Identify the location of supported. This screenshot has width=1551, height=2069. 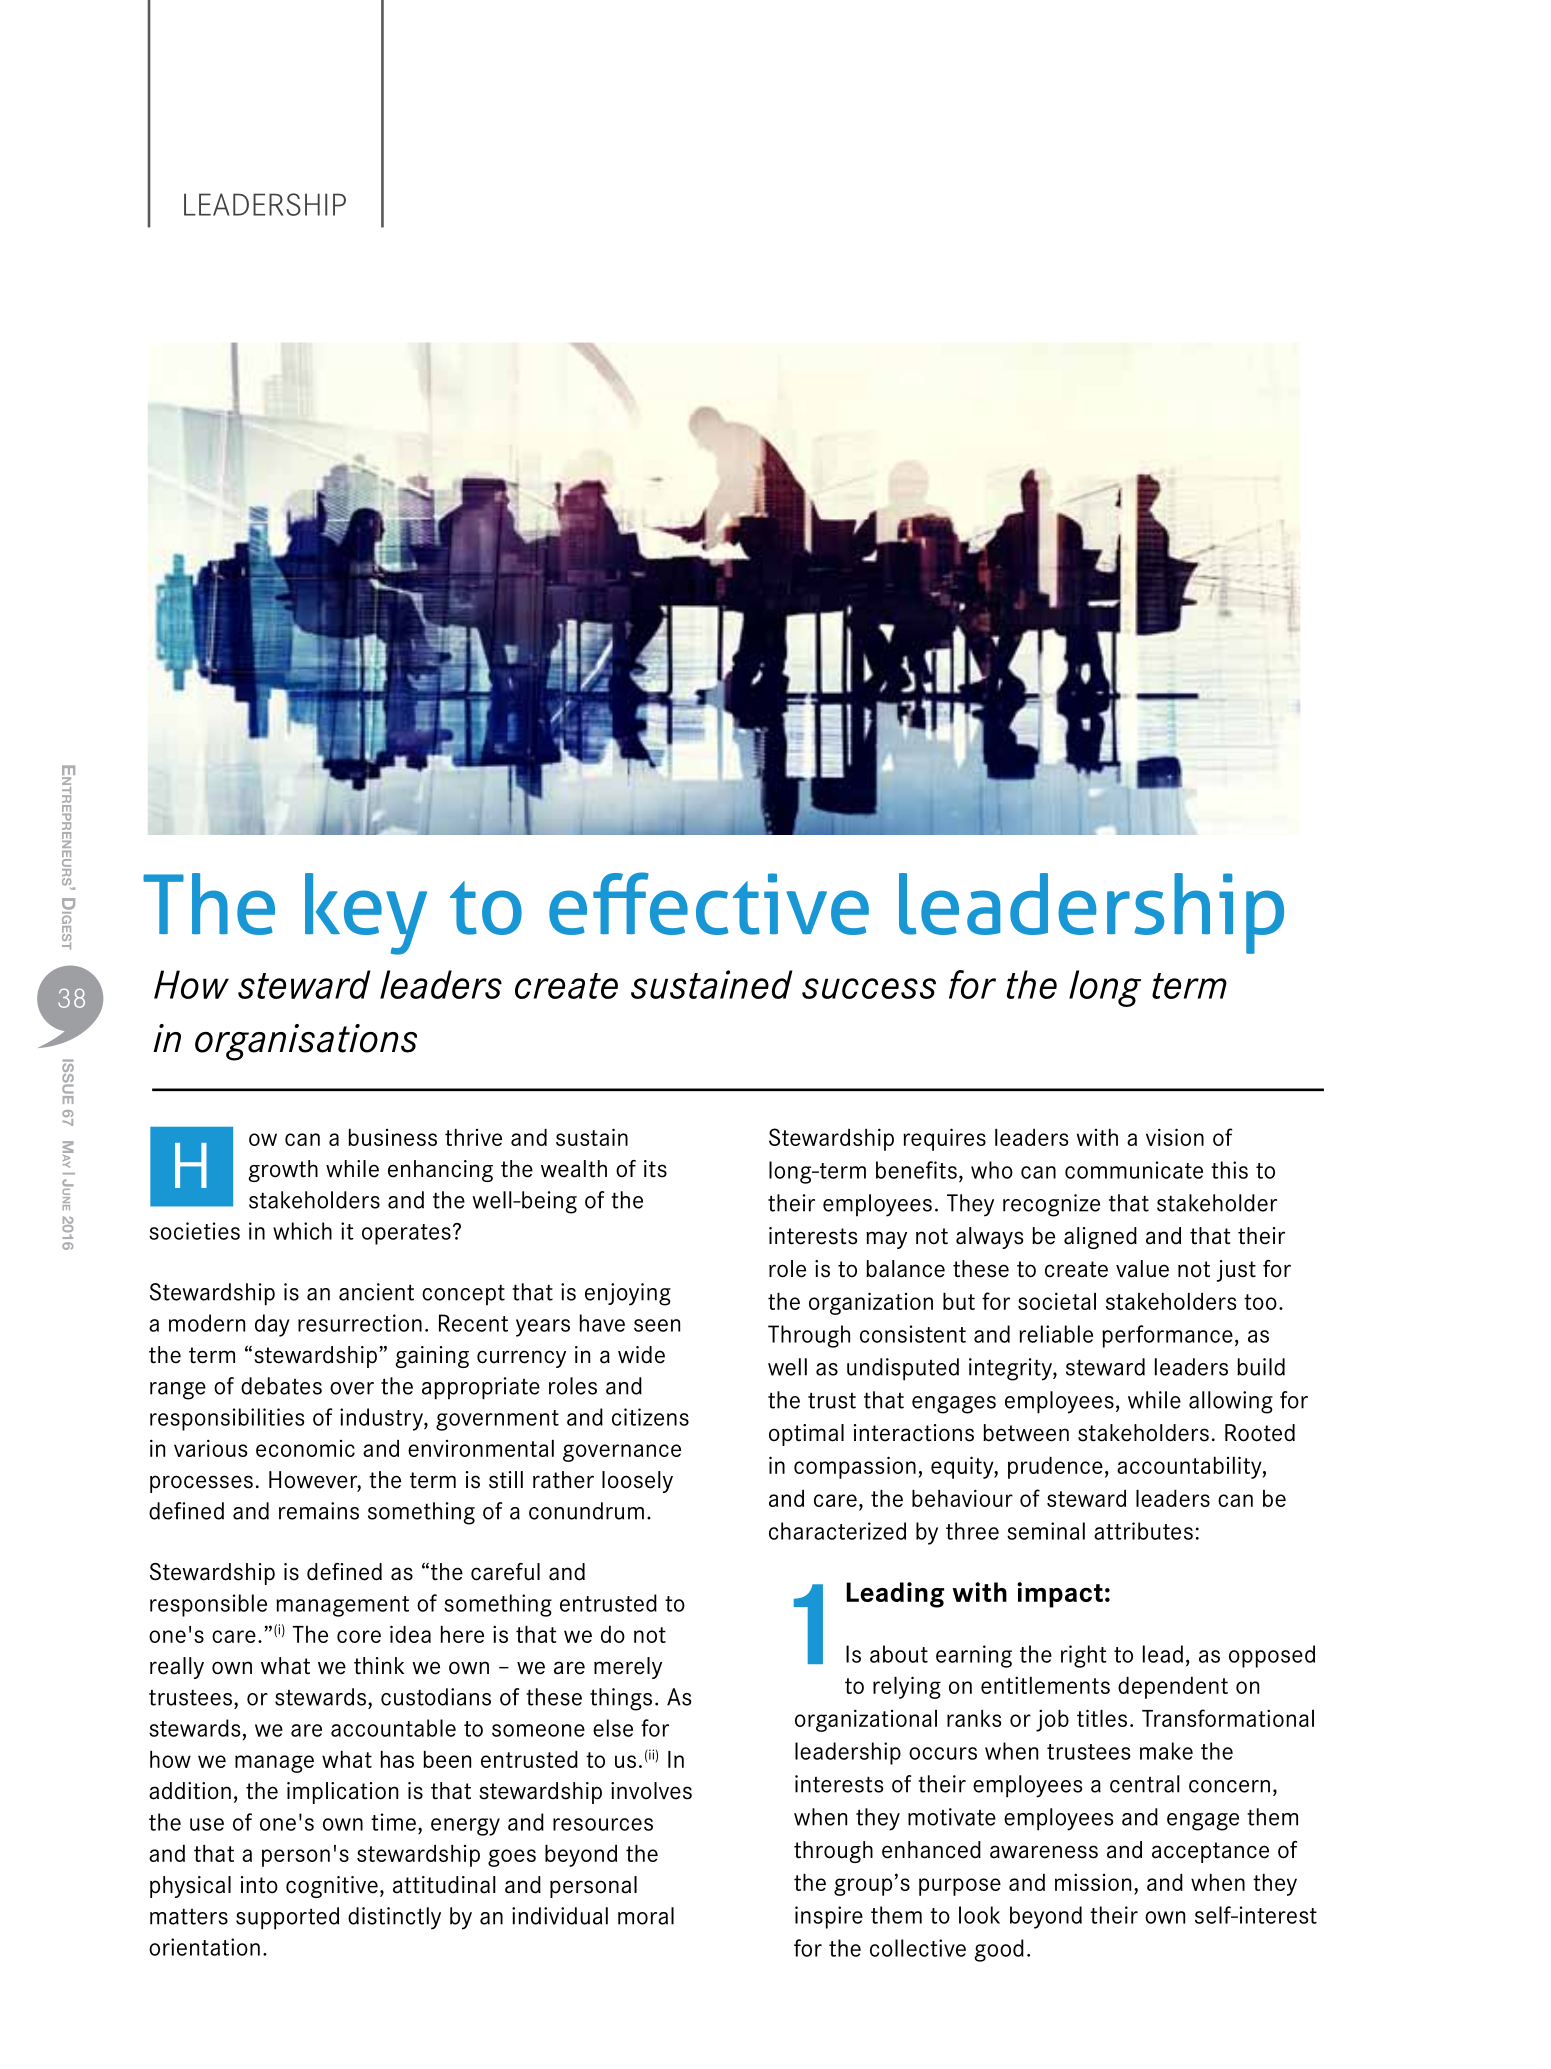
(287, 1918).
